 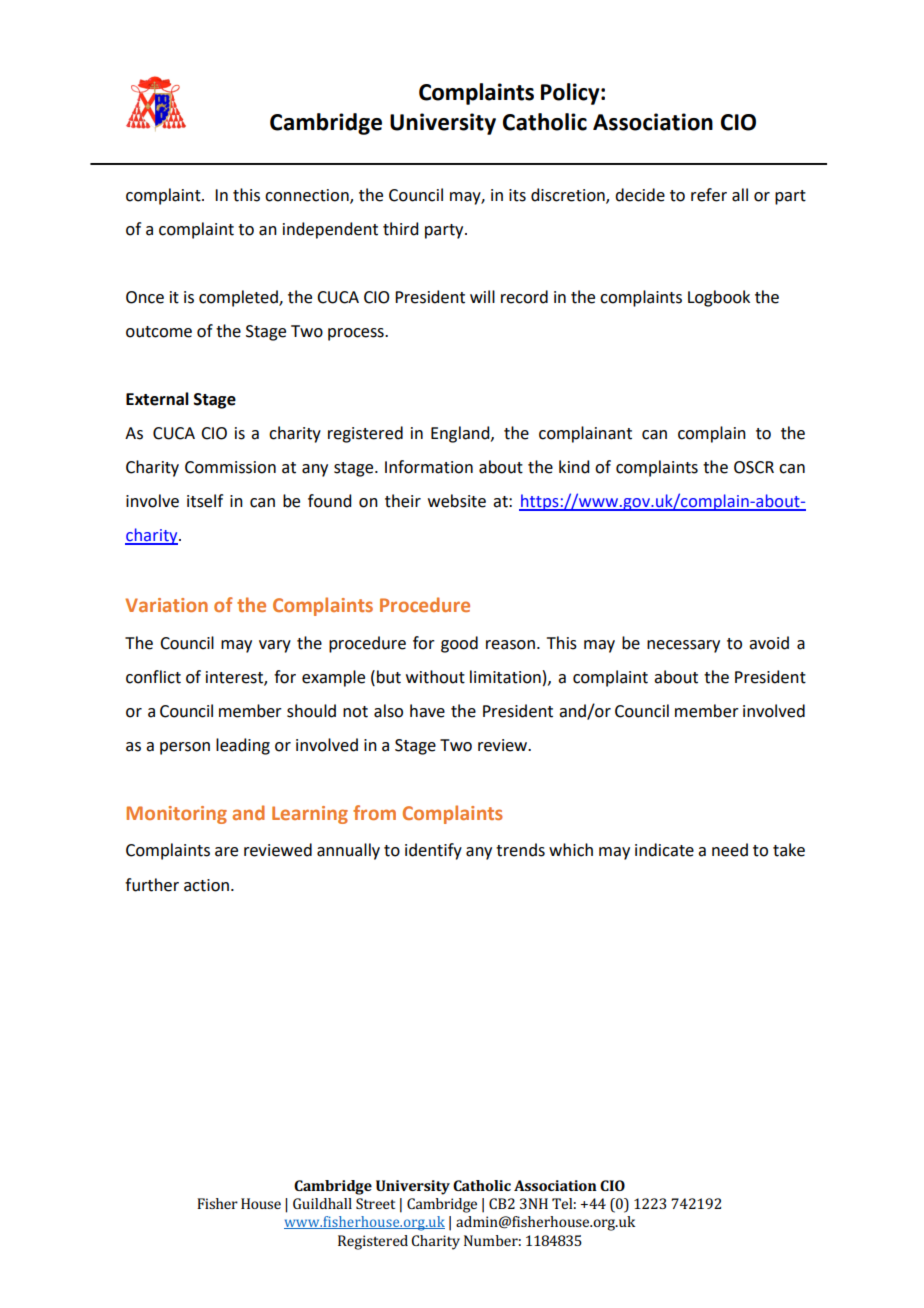 What do you see at coordinates (308, 196) in the image?
I see `connection` at bounding box center [308, 196].
